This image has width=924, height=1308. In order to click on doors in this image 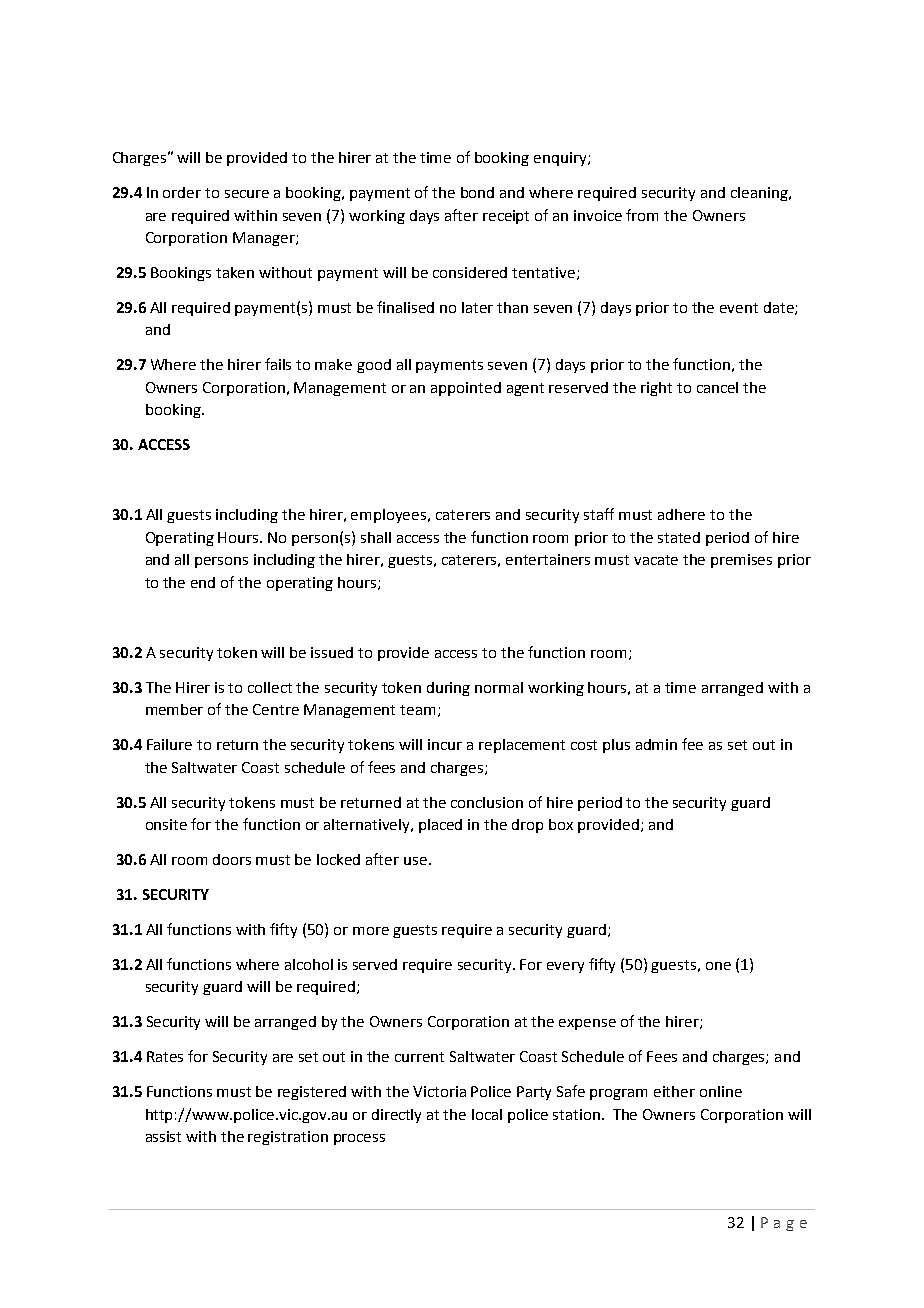, I will do `click(232, 859)`.
